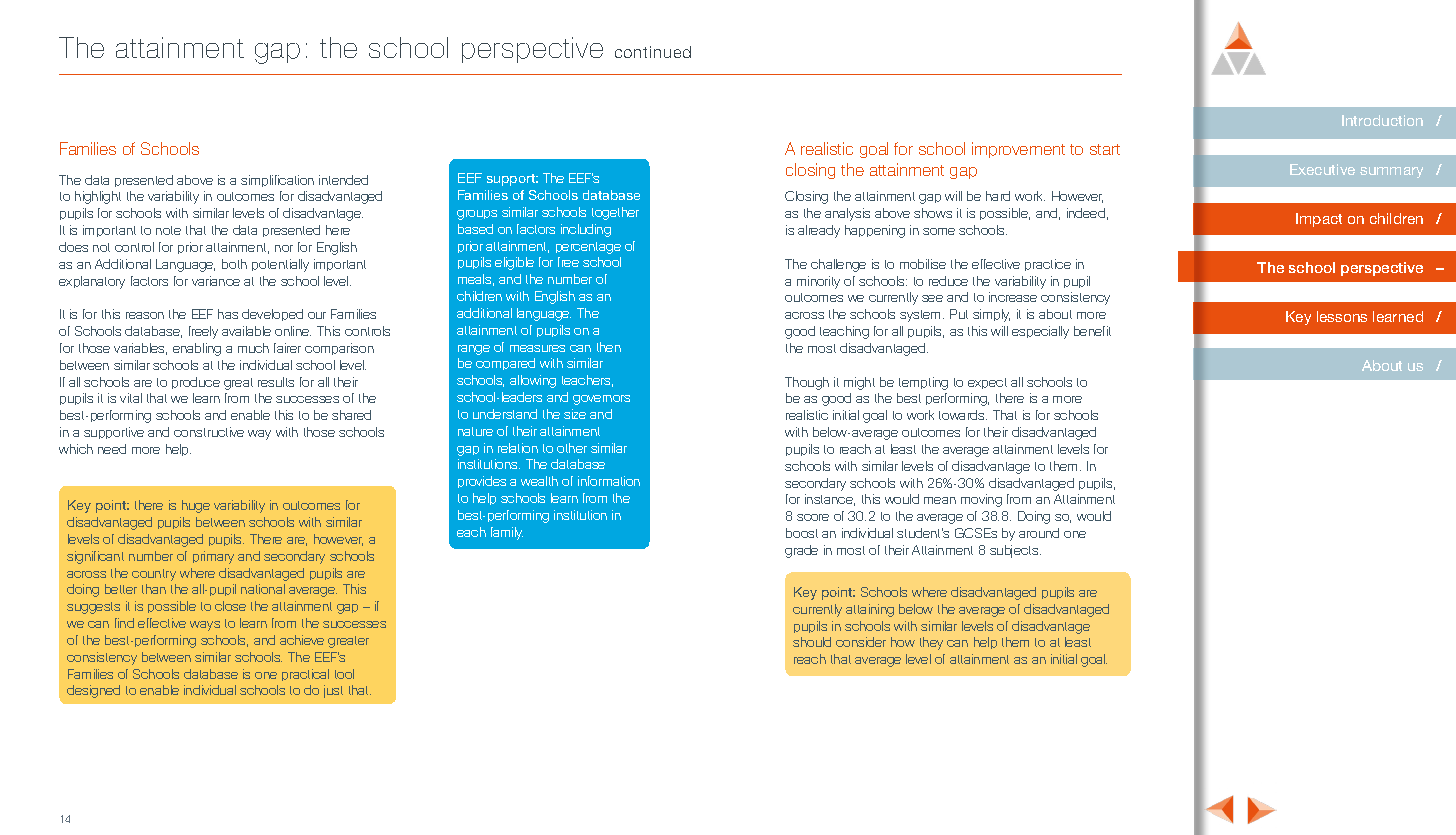 The height and width of the page is (835, 1456). Describe the element at coordinates (807, 383) in the page. I see `Though` at that location.
